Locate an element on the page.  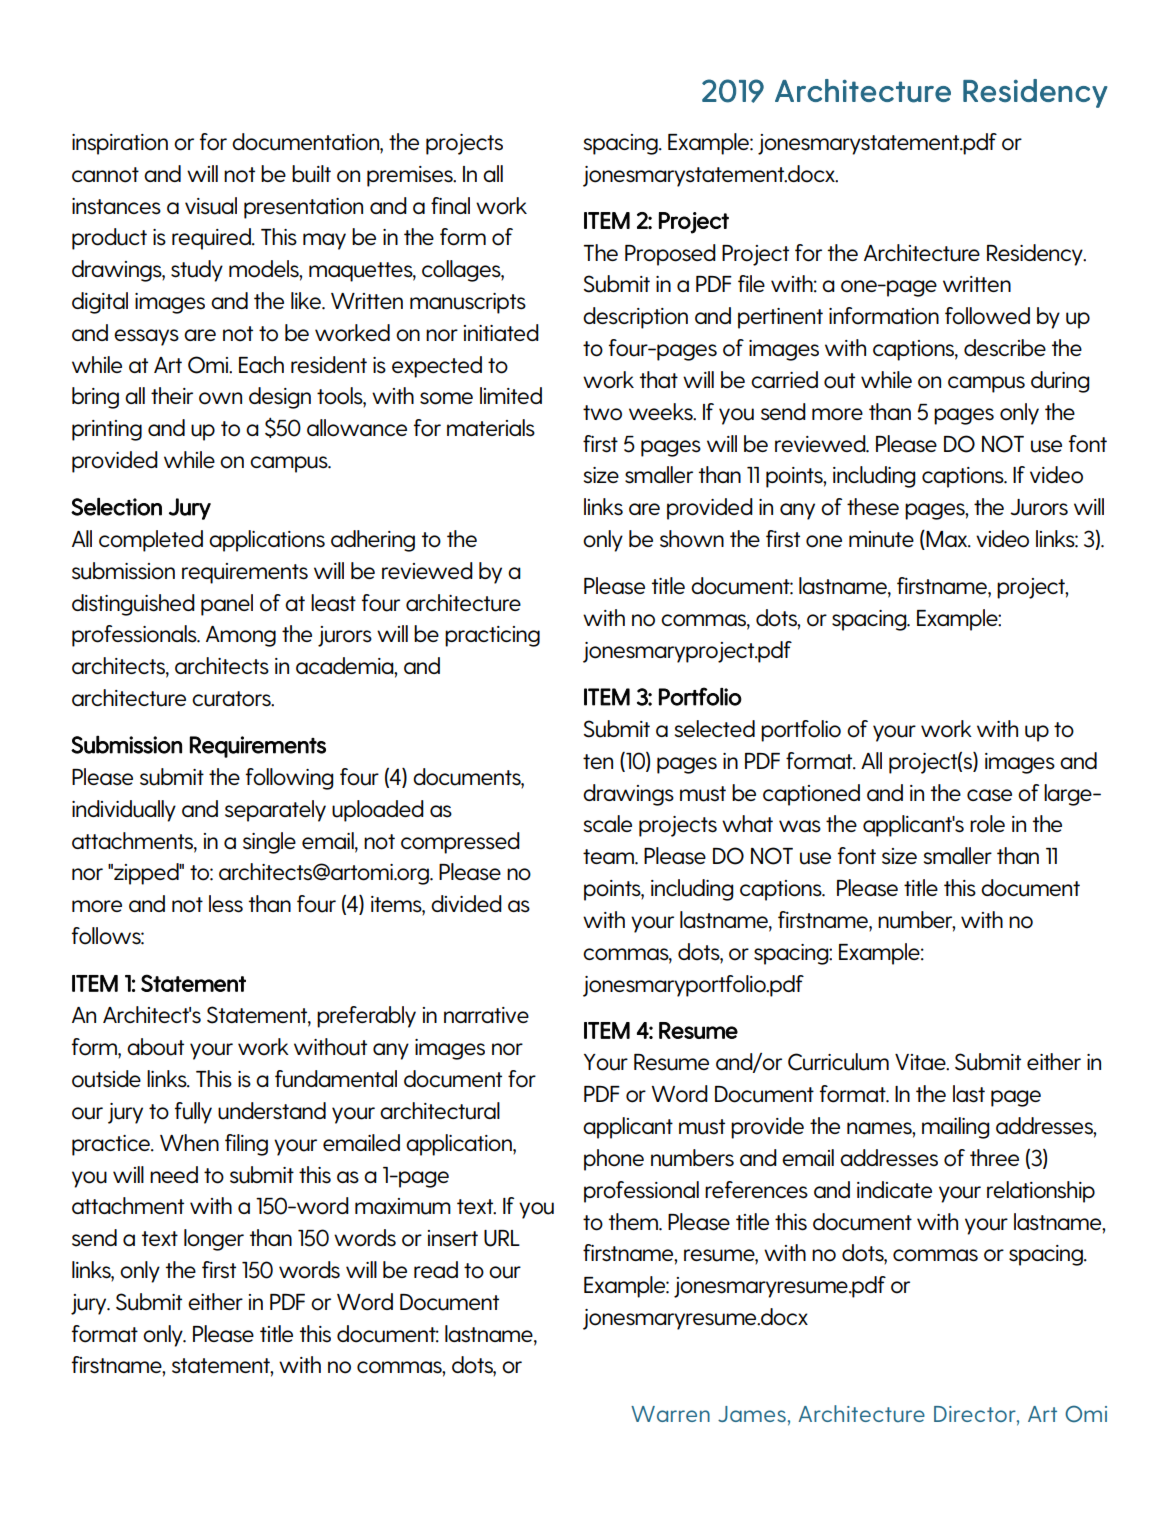
When is located at coordinates (189, 1142).
